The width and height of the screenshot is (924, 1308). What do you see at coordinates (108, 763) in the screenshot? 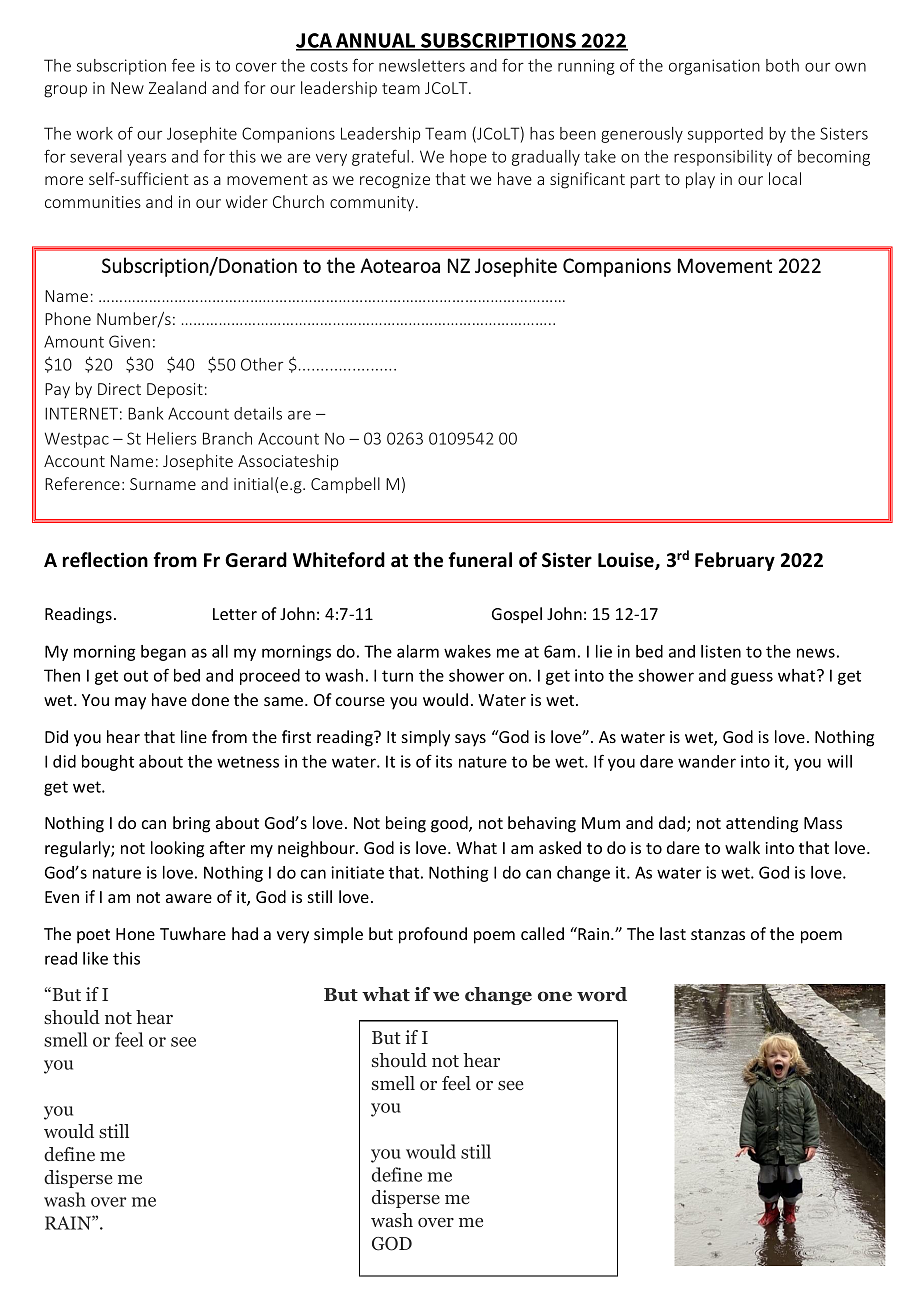
I see `bought` at bounding box center [108, 763].
